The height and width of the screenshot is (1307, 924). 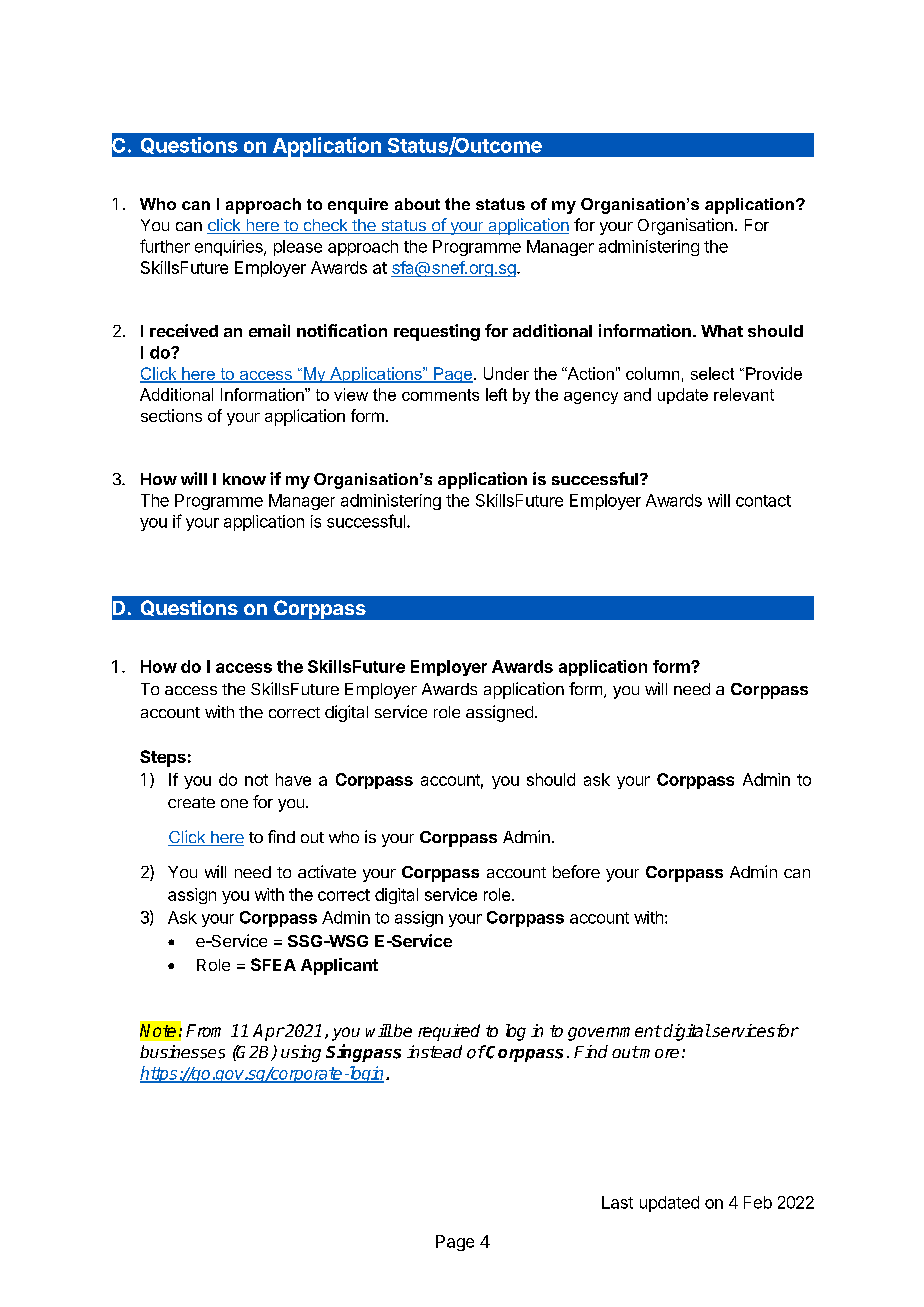 I want to click on enquiries, so click(x=230, y=248).
